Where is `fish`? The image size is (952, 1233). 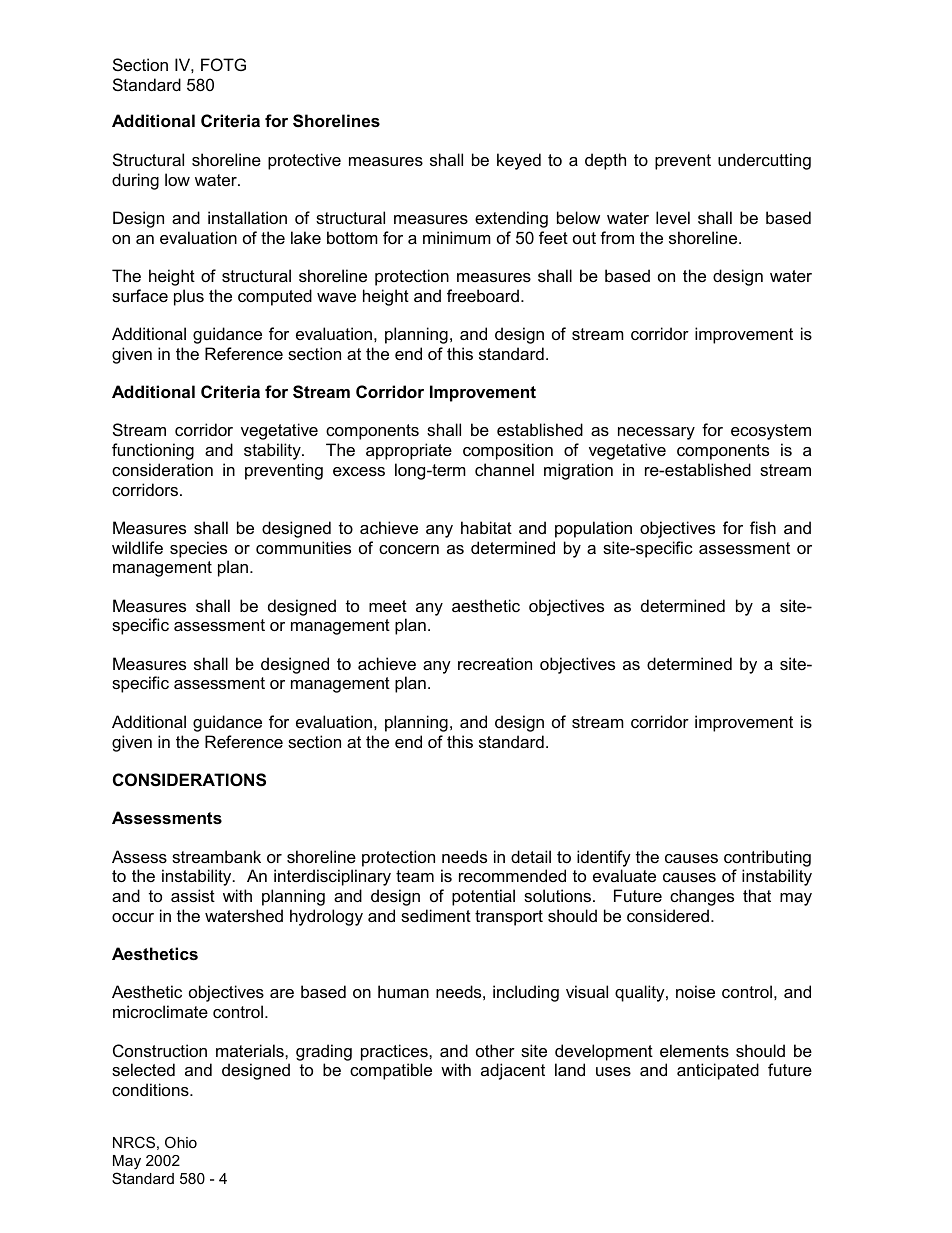 fish is located at coordinates (763, 527).
